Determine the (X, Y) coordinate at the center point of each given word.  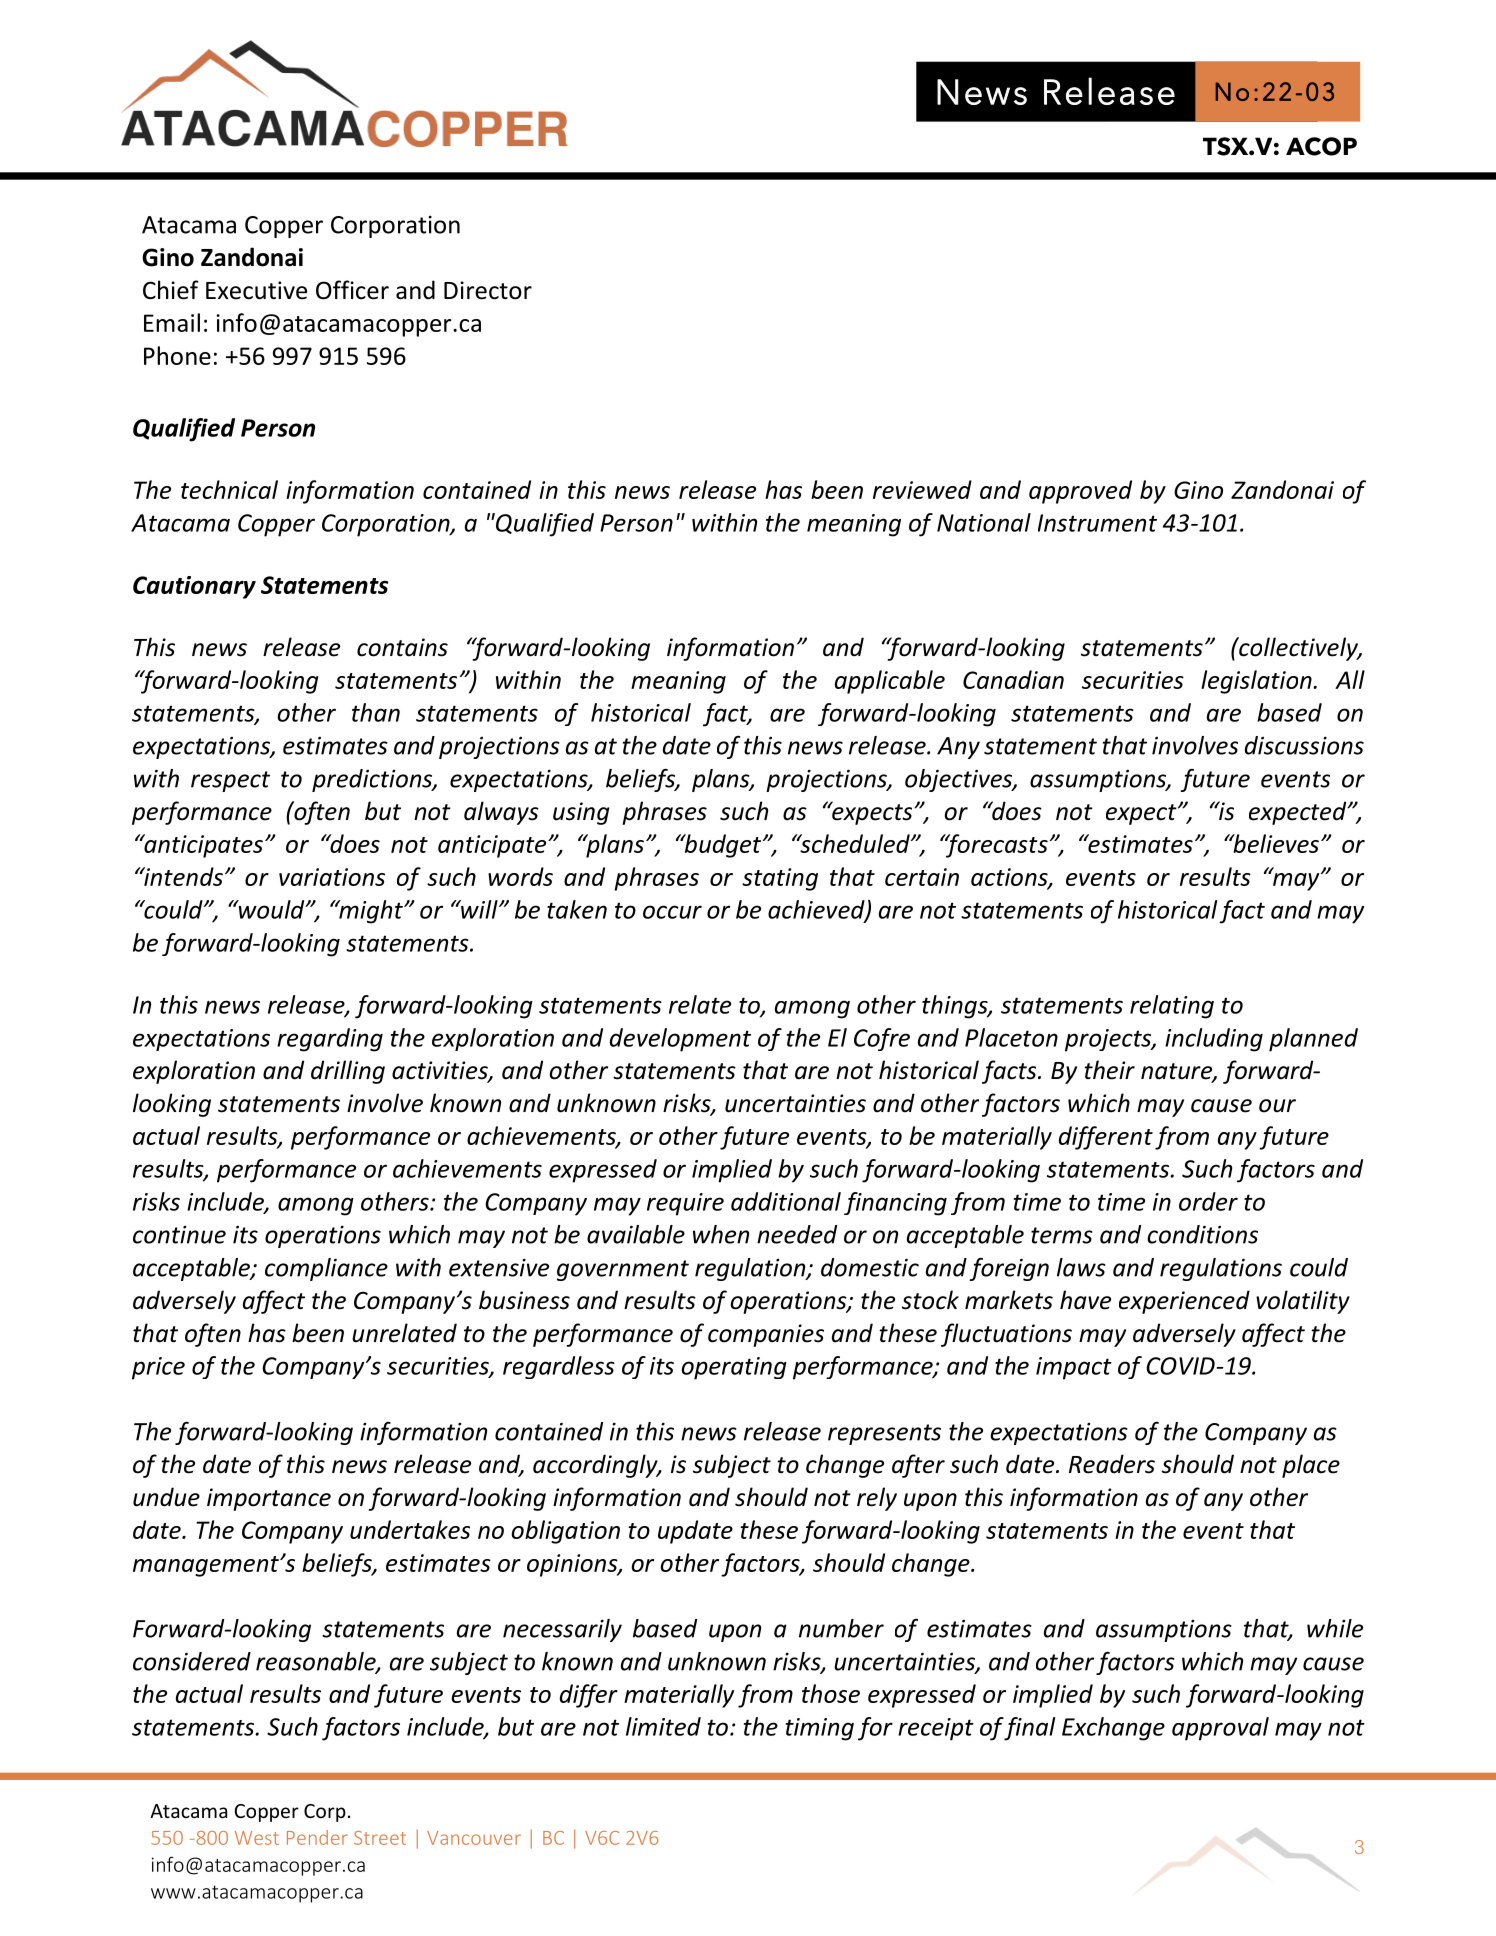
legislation (1257, 682)
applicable (890, 682)
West (257, 1838)
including (1214, 1040)
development (680, 1040)
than (376, 712)
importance (269, 1499)
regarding (330, 1040)
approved (1080, 492)
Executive (256, 290)
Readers (1112, 1464)
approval (1220, 1729)
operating (734, 1368)
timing (820, 1729)
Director (488, 290)
